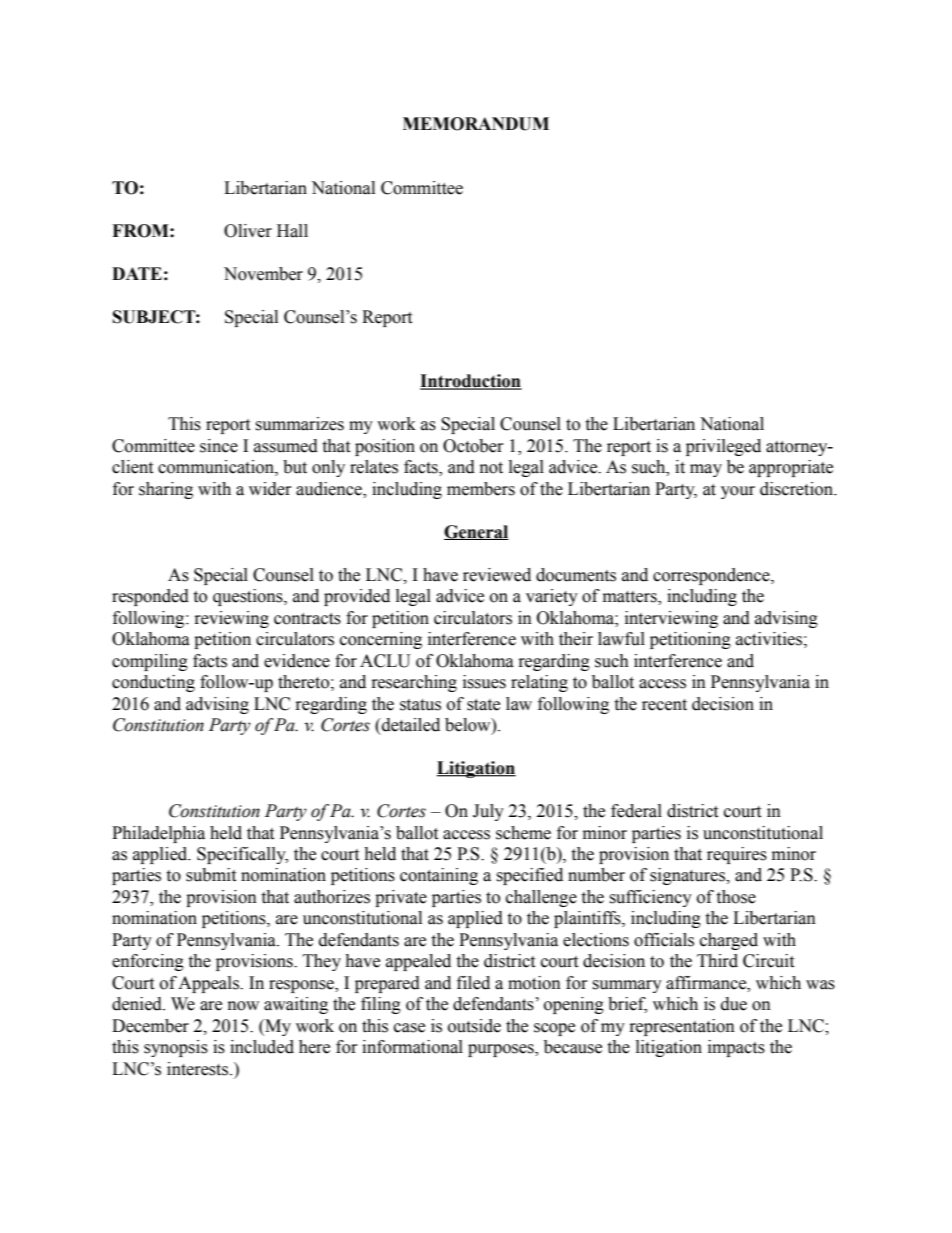 The height and width of the screenshot is (1233, 952). What do you see at coordinates (248, 231) in the screenshot?
I see `Oliver` at bounding box center [248, 231].
